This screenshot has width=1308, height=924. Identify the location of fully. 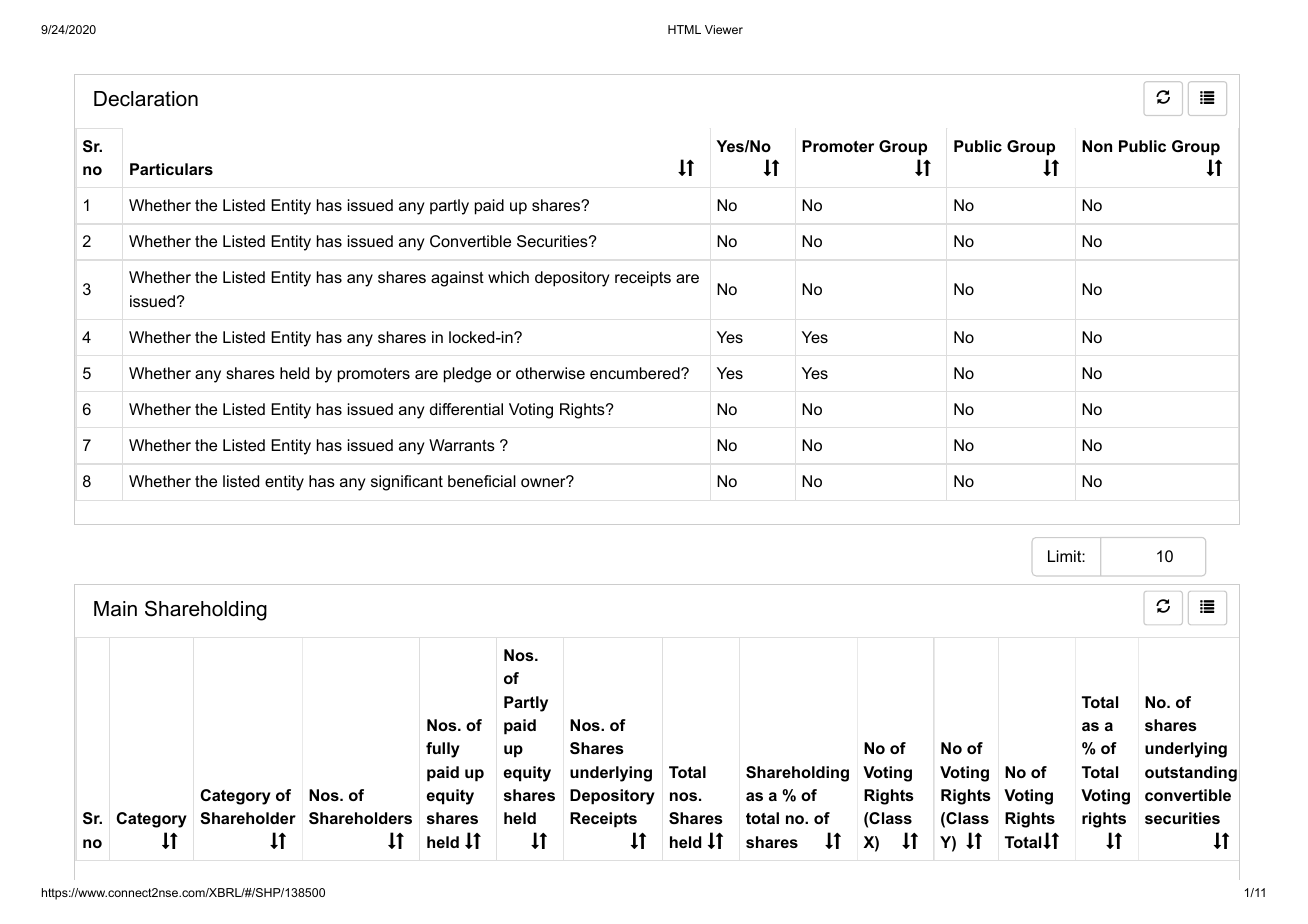
(443, 750).
